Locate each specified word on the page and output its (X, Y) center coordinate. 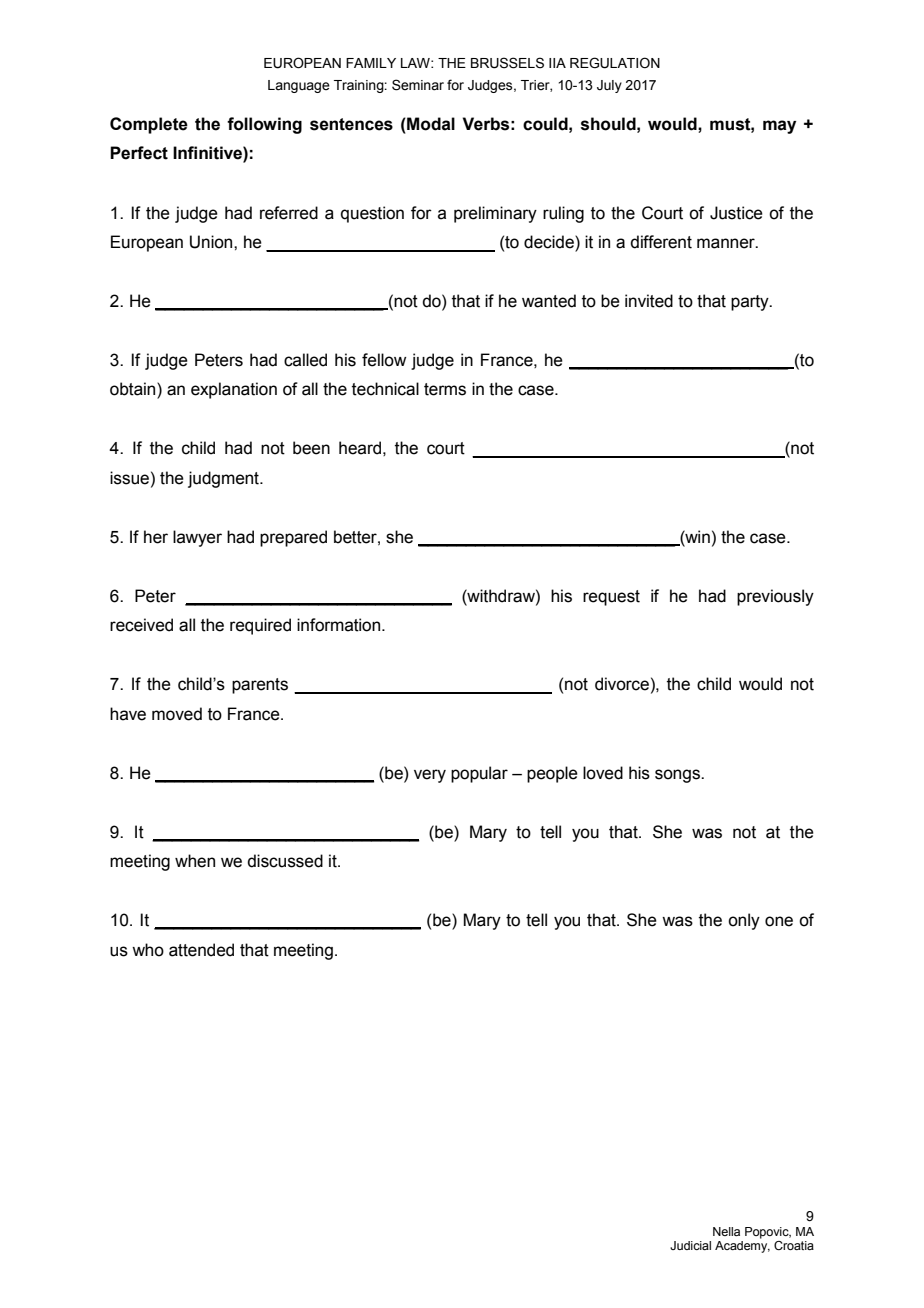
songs (678, 776)
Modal (430, 124)
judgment (224, 479)
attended (201, 950)
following (264, 125)
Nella (726, 1231)
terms (445, 389)
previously (775, 597)
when (195, 861)
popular (479, 774)
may (779, 127)
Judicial (690, 1245)
